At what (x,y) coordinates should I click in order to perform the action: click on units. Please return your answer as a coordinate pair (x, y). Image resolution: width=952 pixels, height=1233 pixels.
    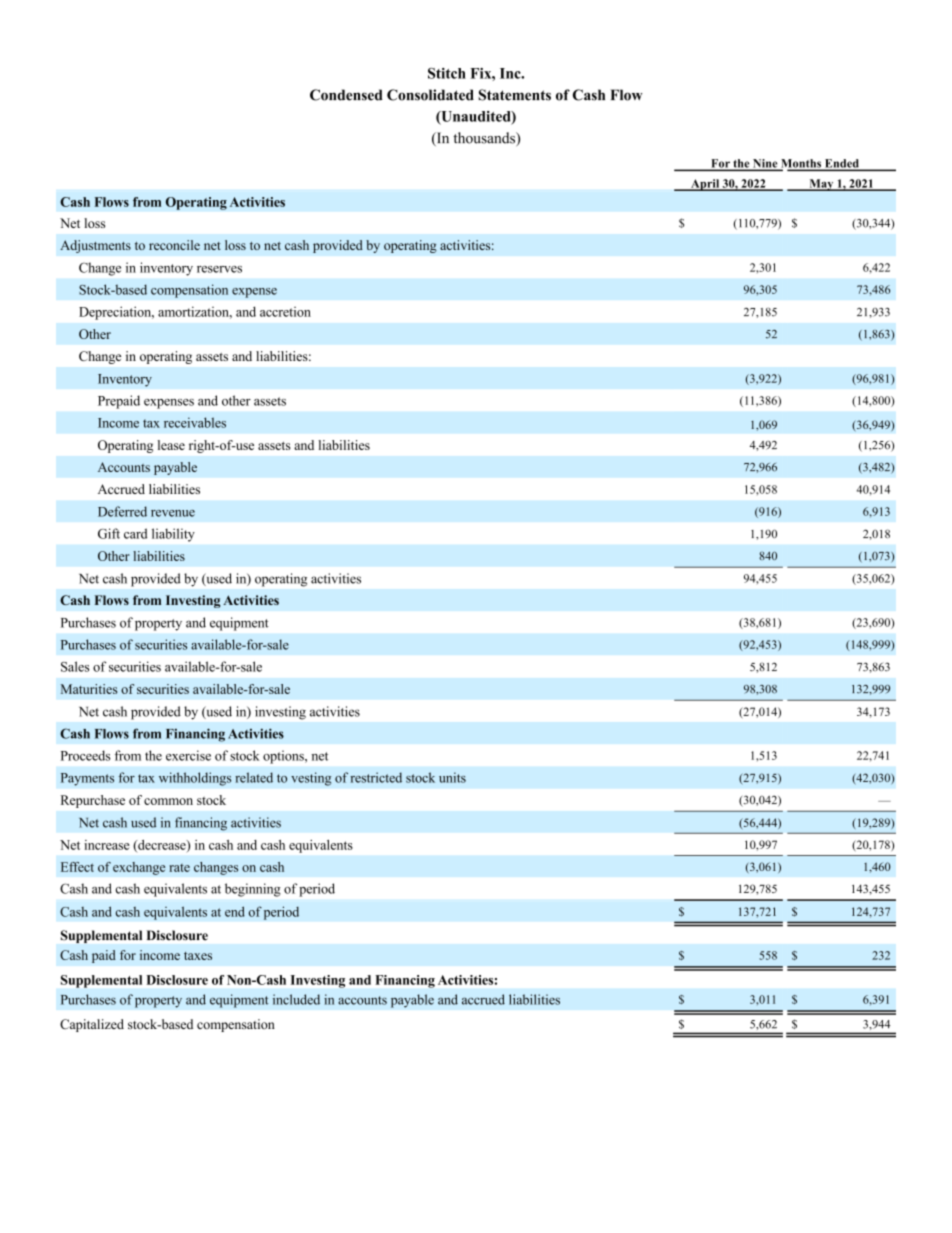
    Looking at the image, I should click on (452, 777).
